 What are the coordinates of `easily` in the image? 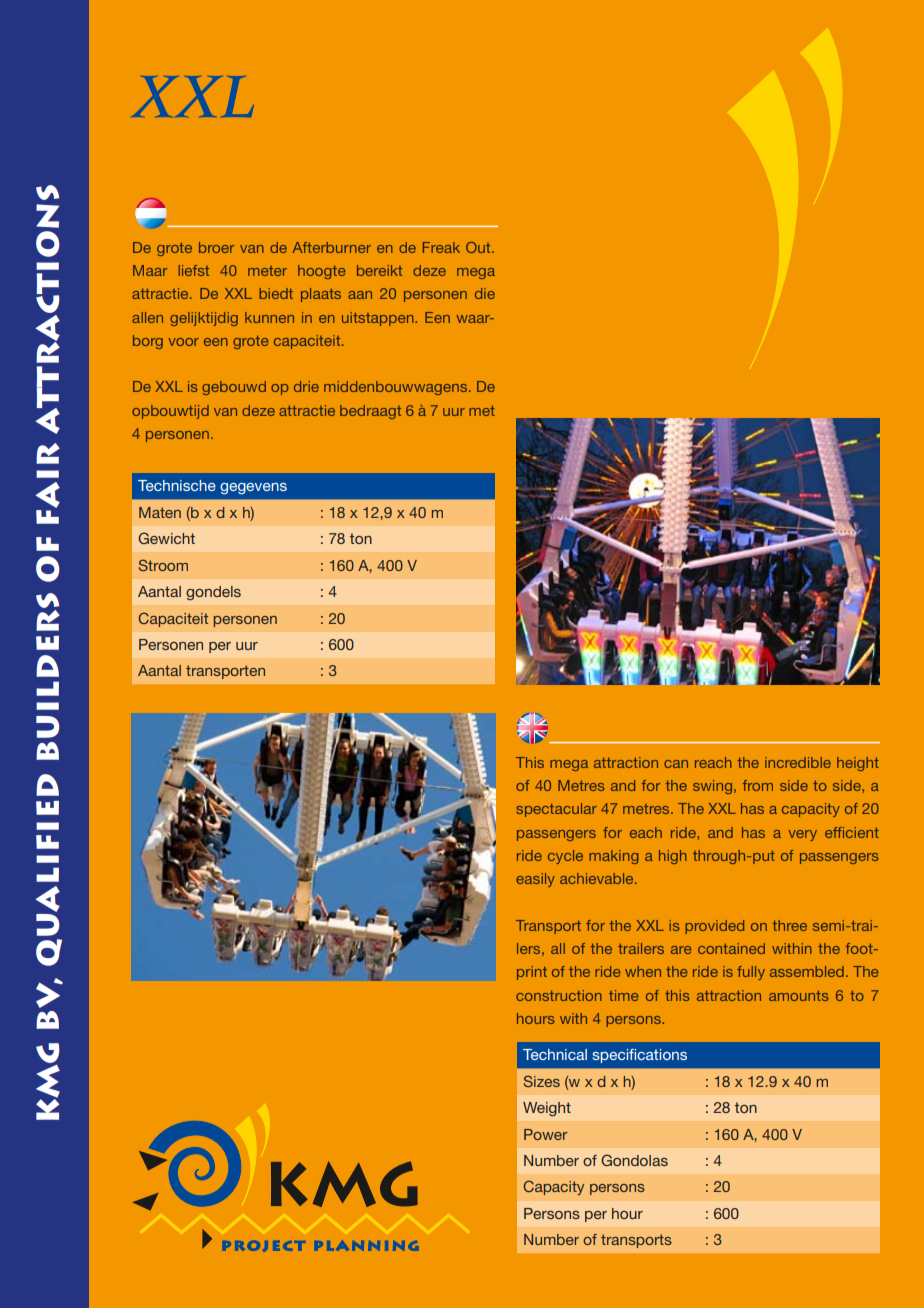 It's located at (535, 880).
